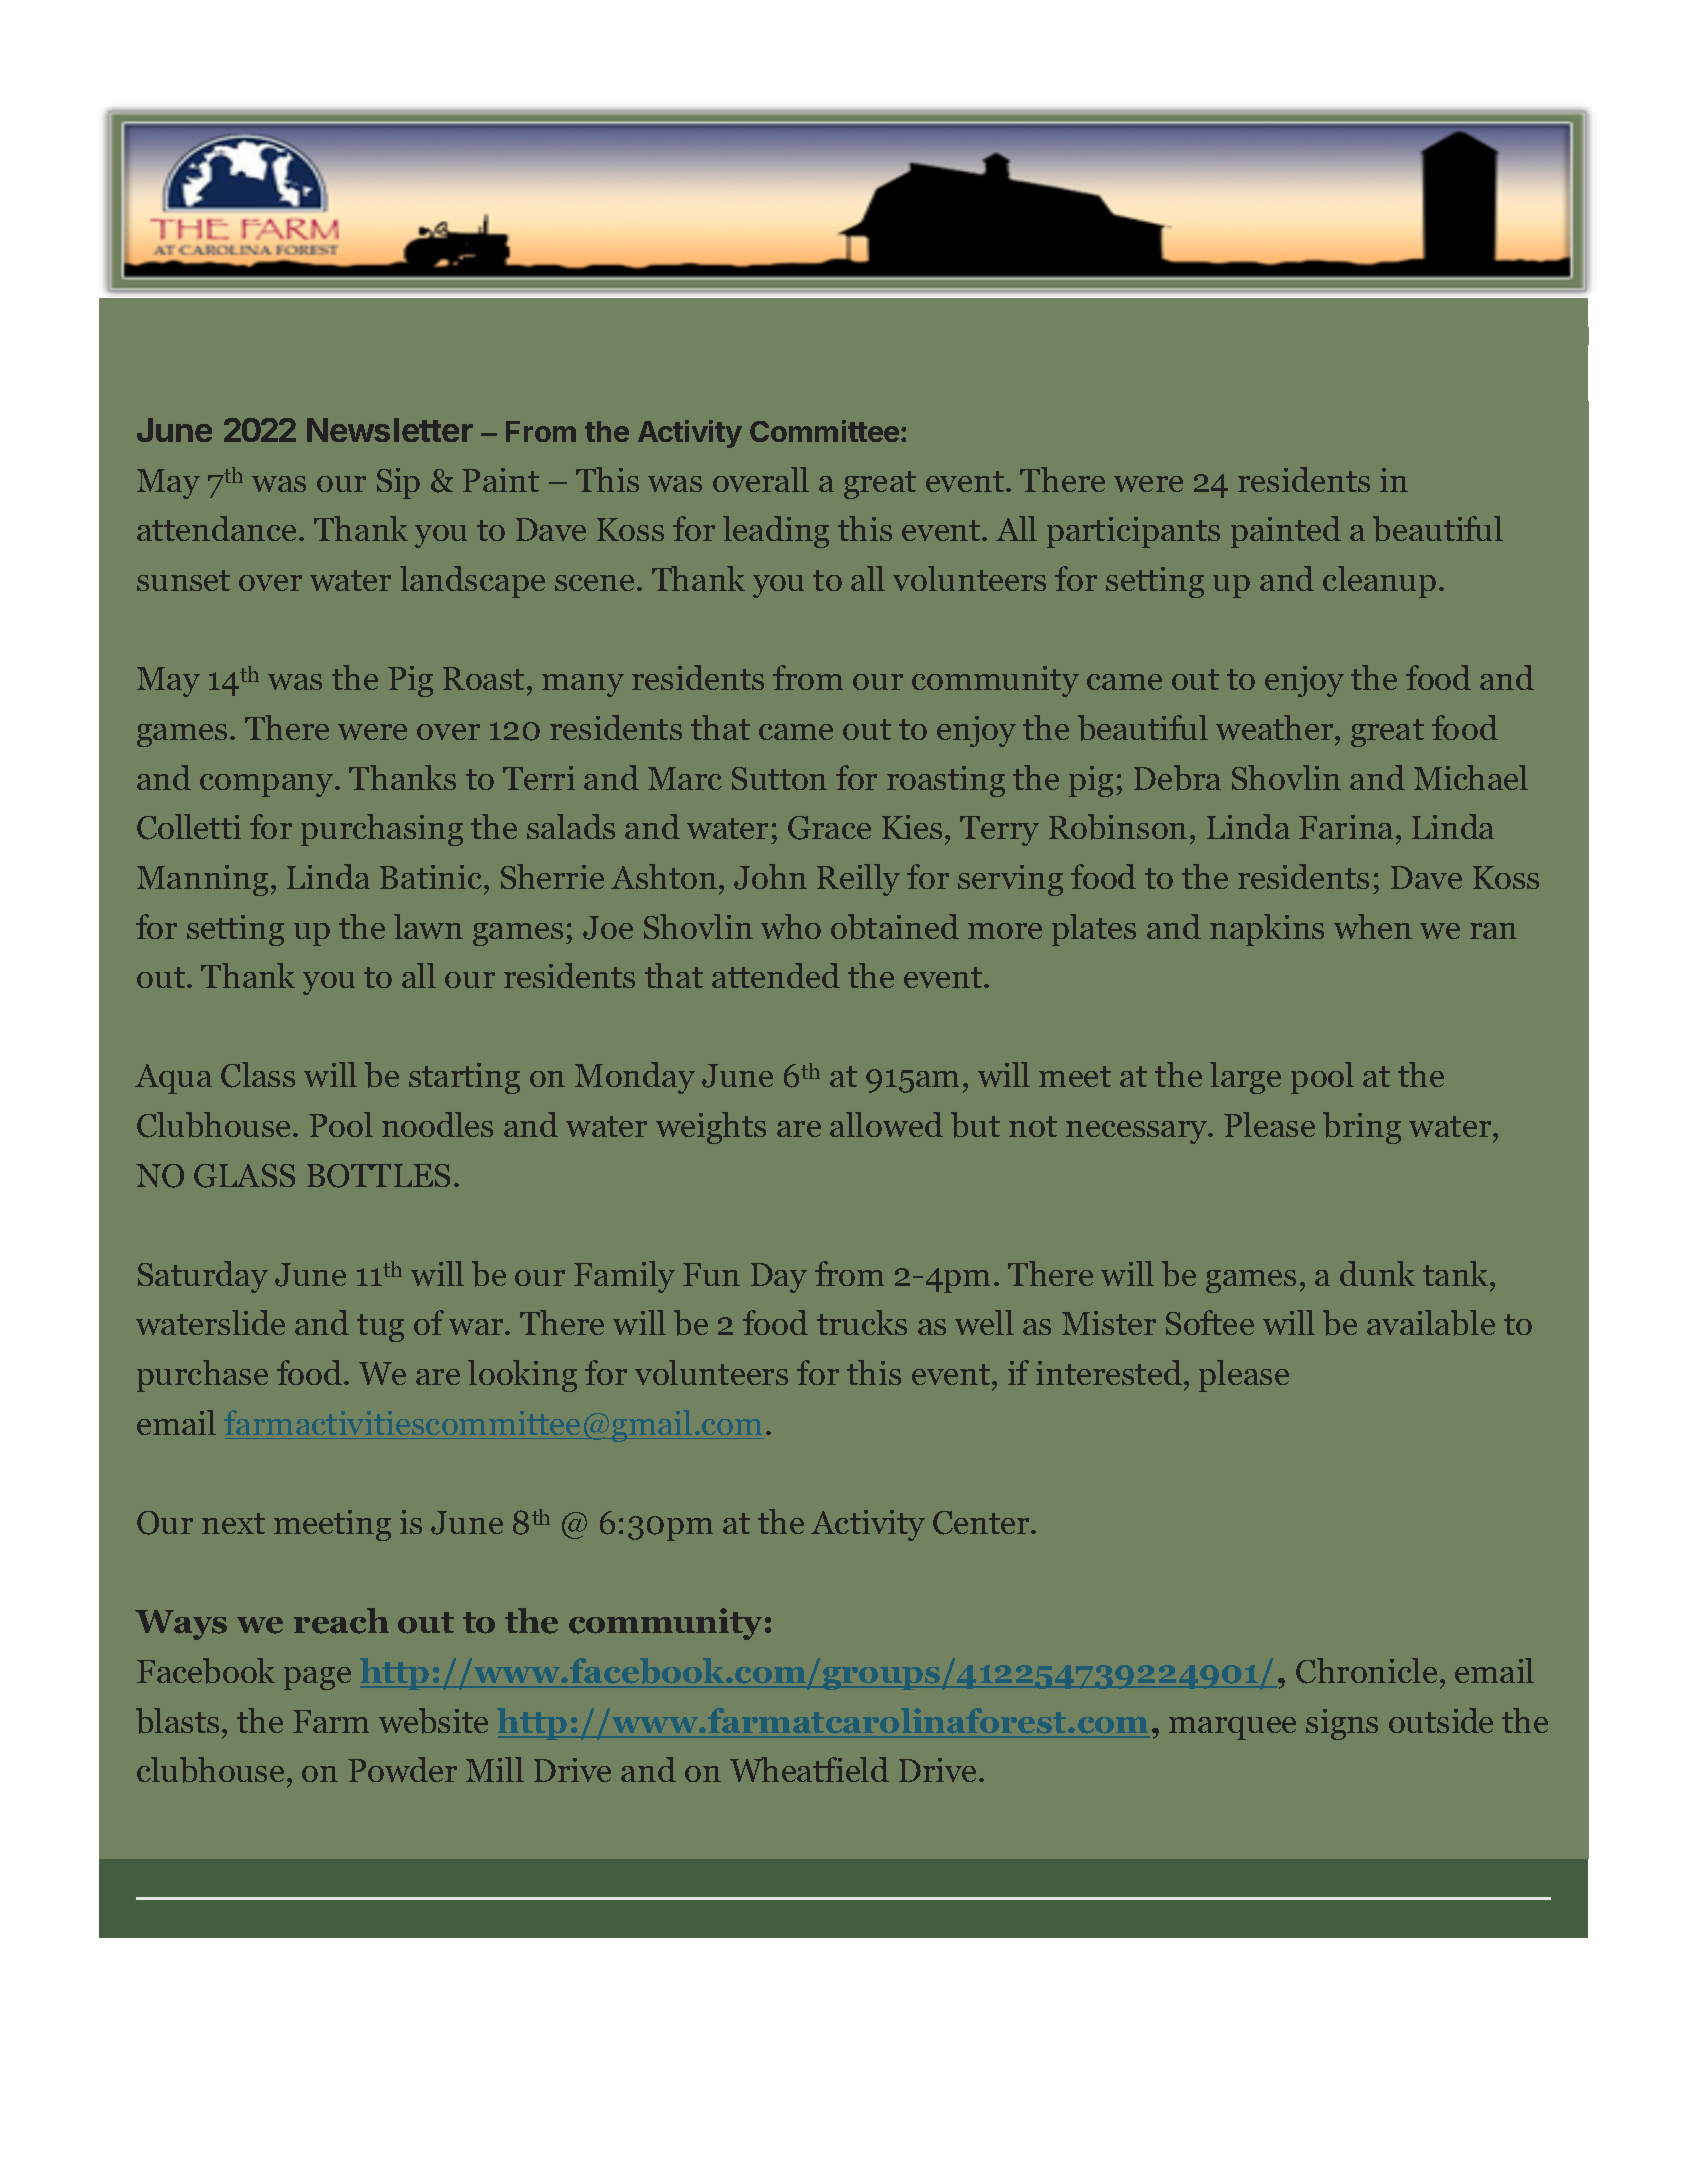 Image resolution: width=1687 pixels, height=2183 pixels. Describe the element at coordinates (1362, 1128) in the document. I see `bring` at that location.
